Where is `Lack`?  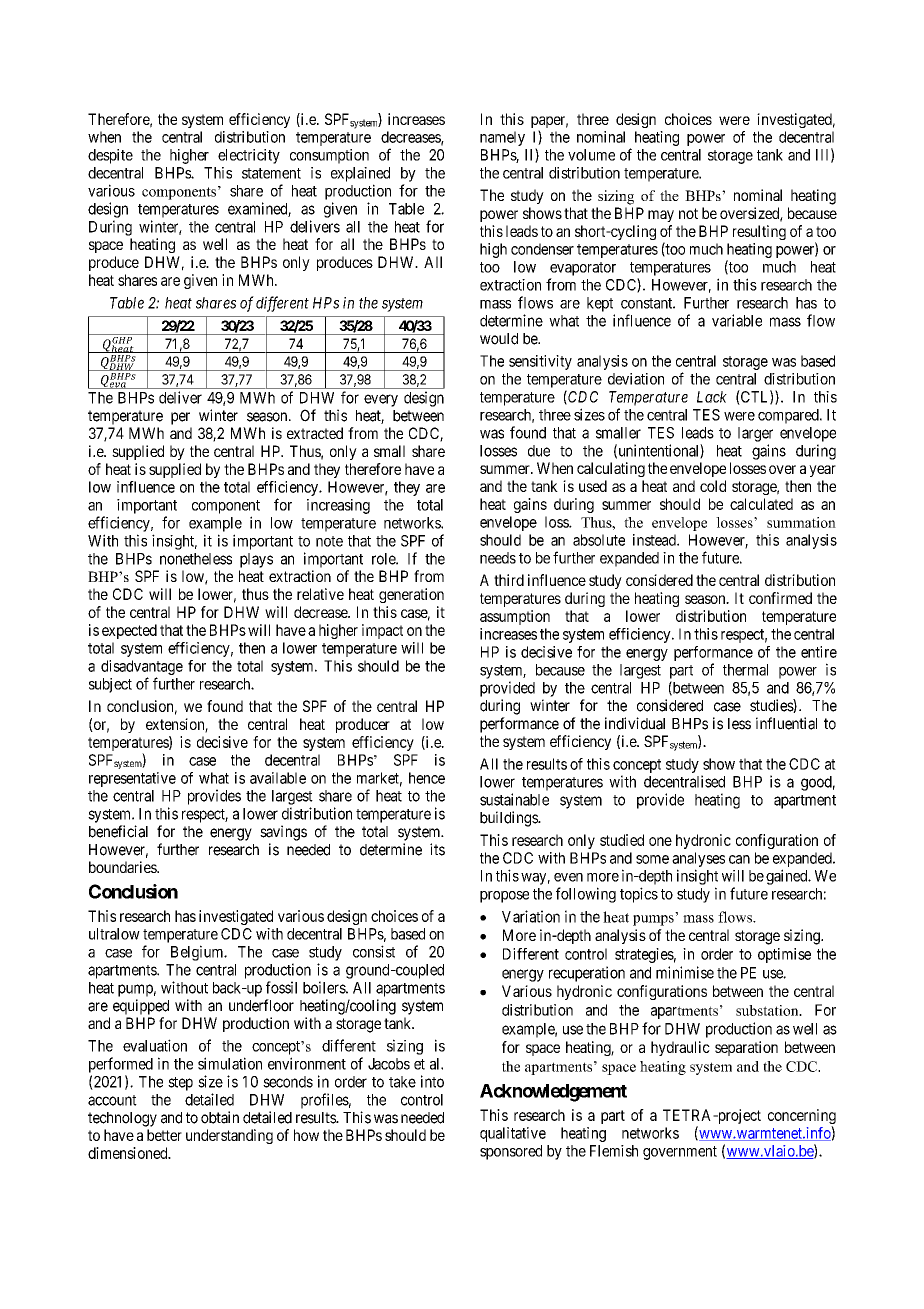 Lack is located at coordinates (712, 397).
